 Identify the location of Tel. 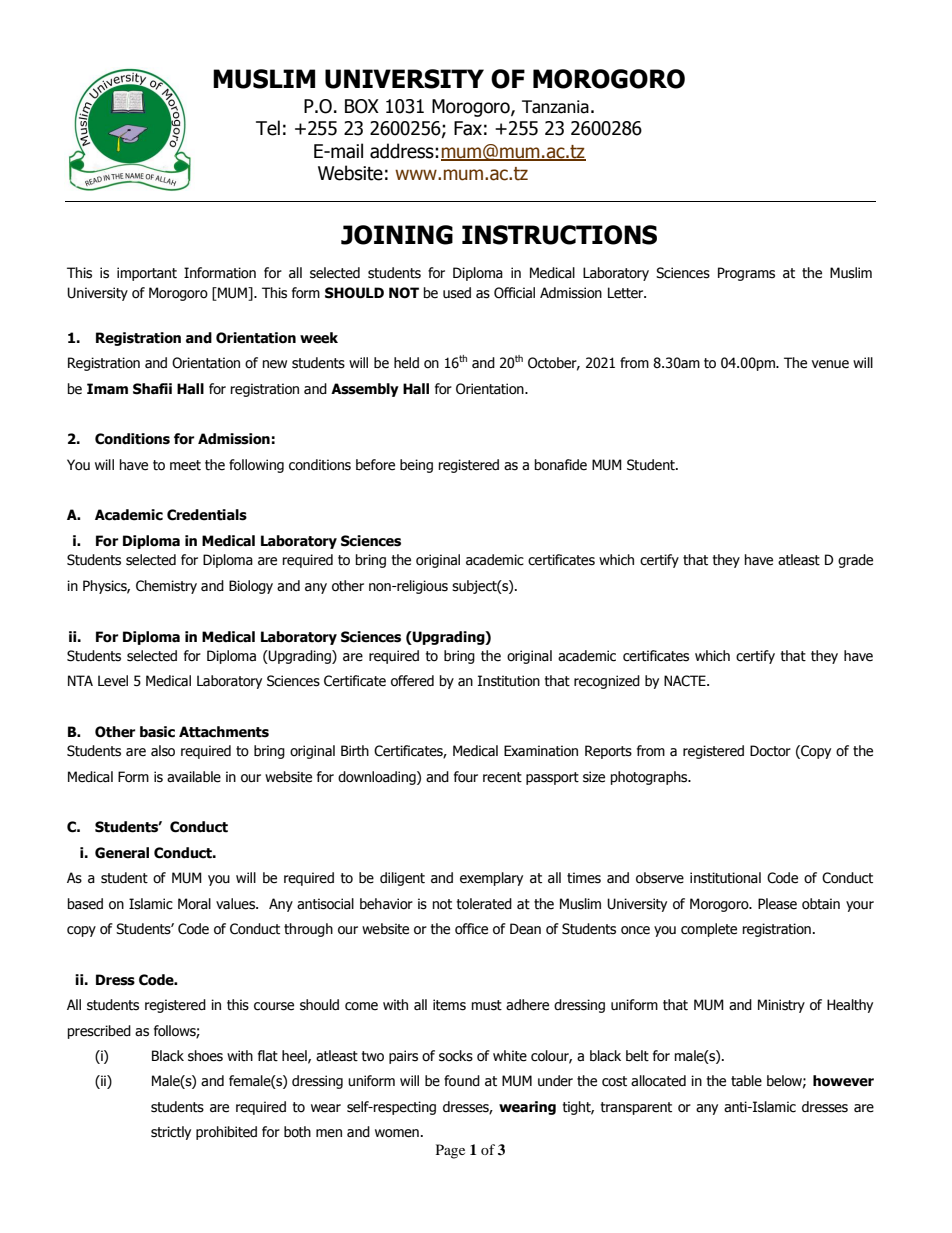
(268, 128).
